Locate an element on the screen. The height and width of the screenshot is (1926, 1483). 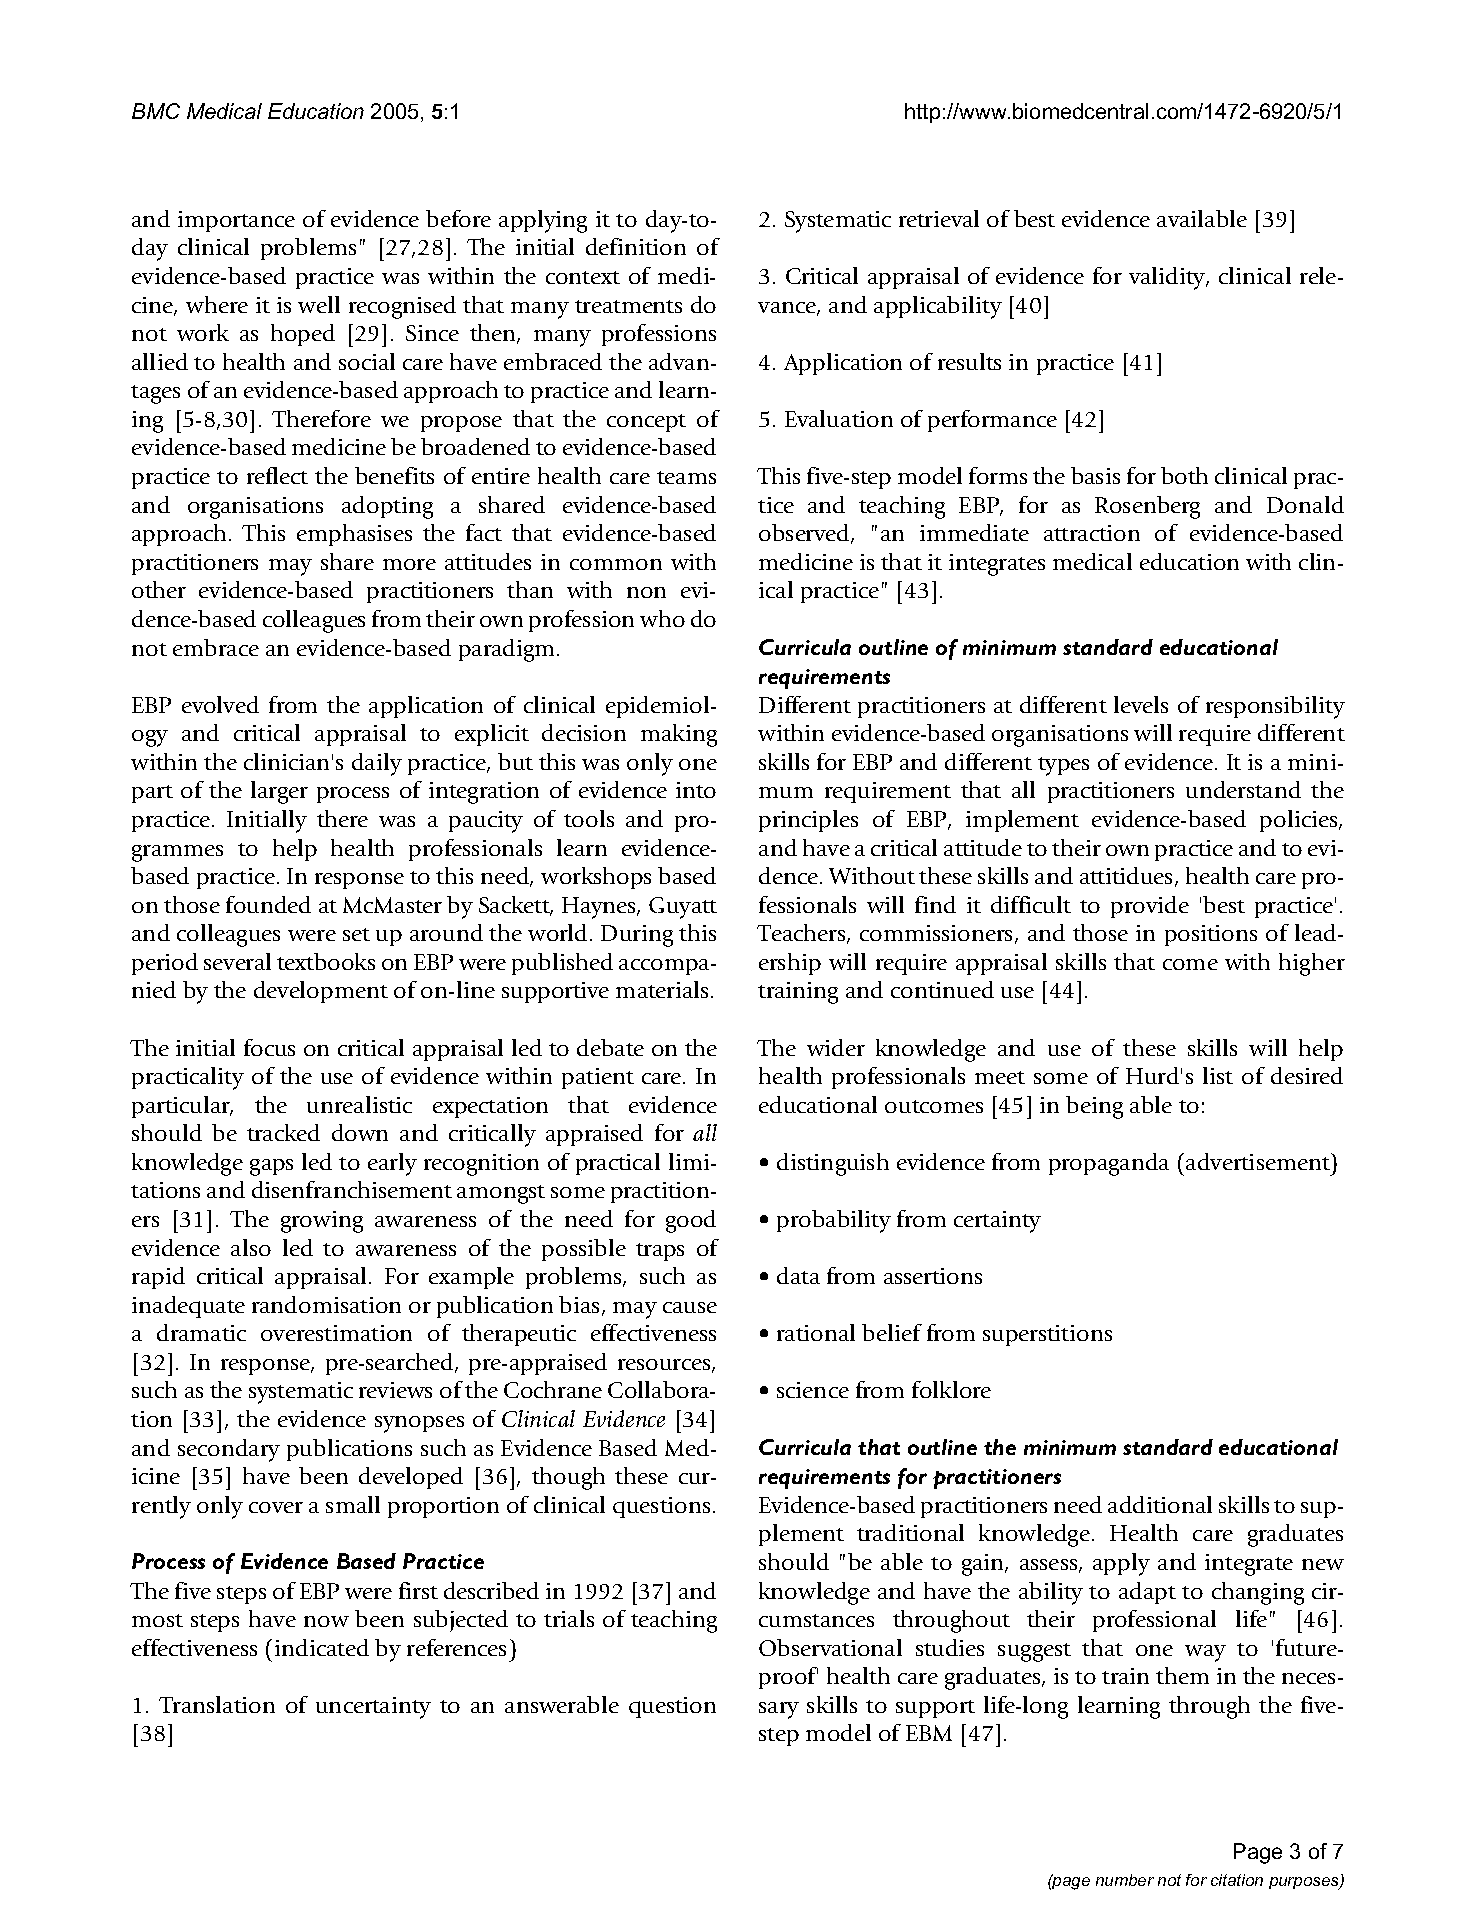
retrieval is located at coordinates (939, 218).
